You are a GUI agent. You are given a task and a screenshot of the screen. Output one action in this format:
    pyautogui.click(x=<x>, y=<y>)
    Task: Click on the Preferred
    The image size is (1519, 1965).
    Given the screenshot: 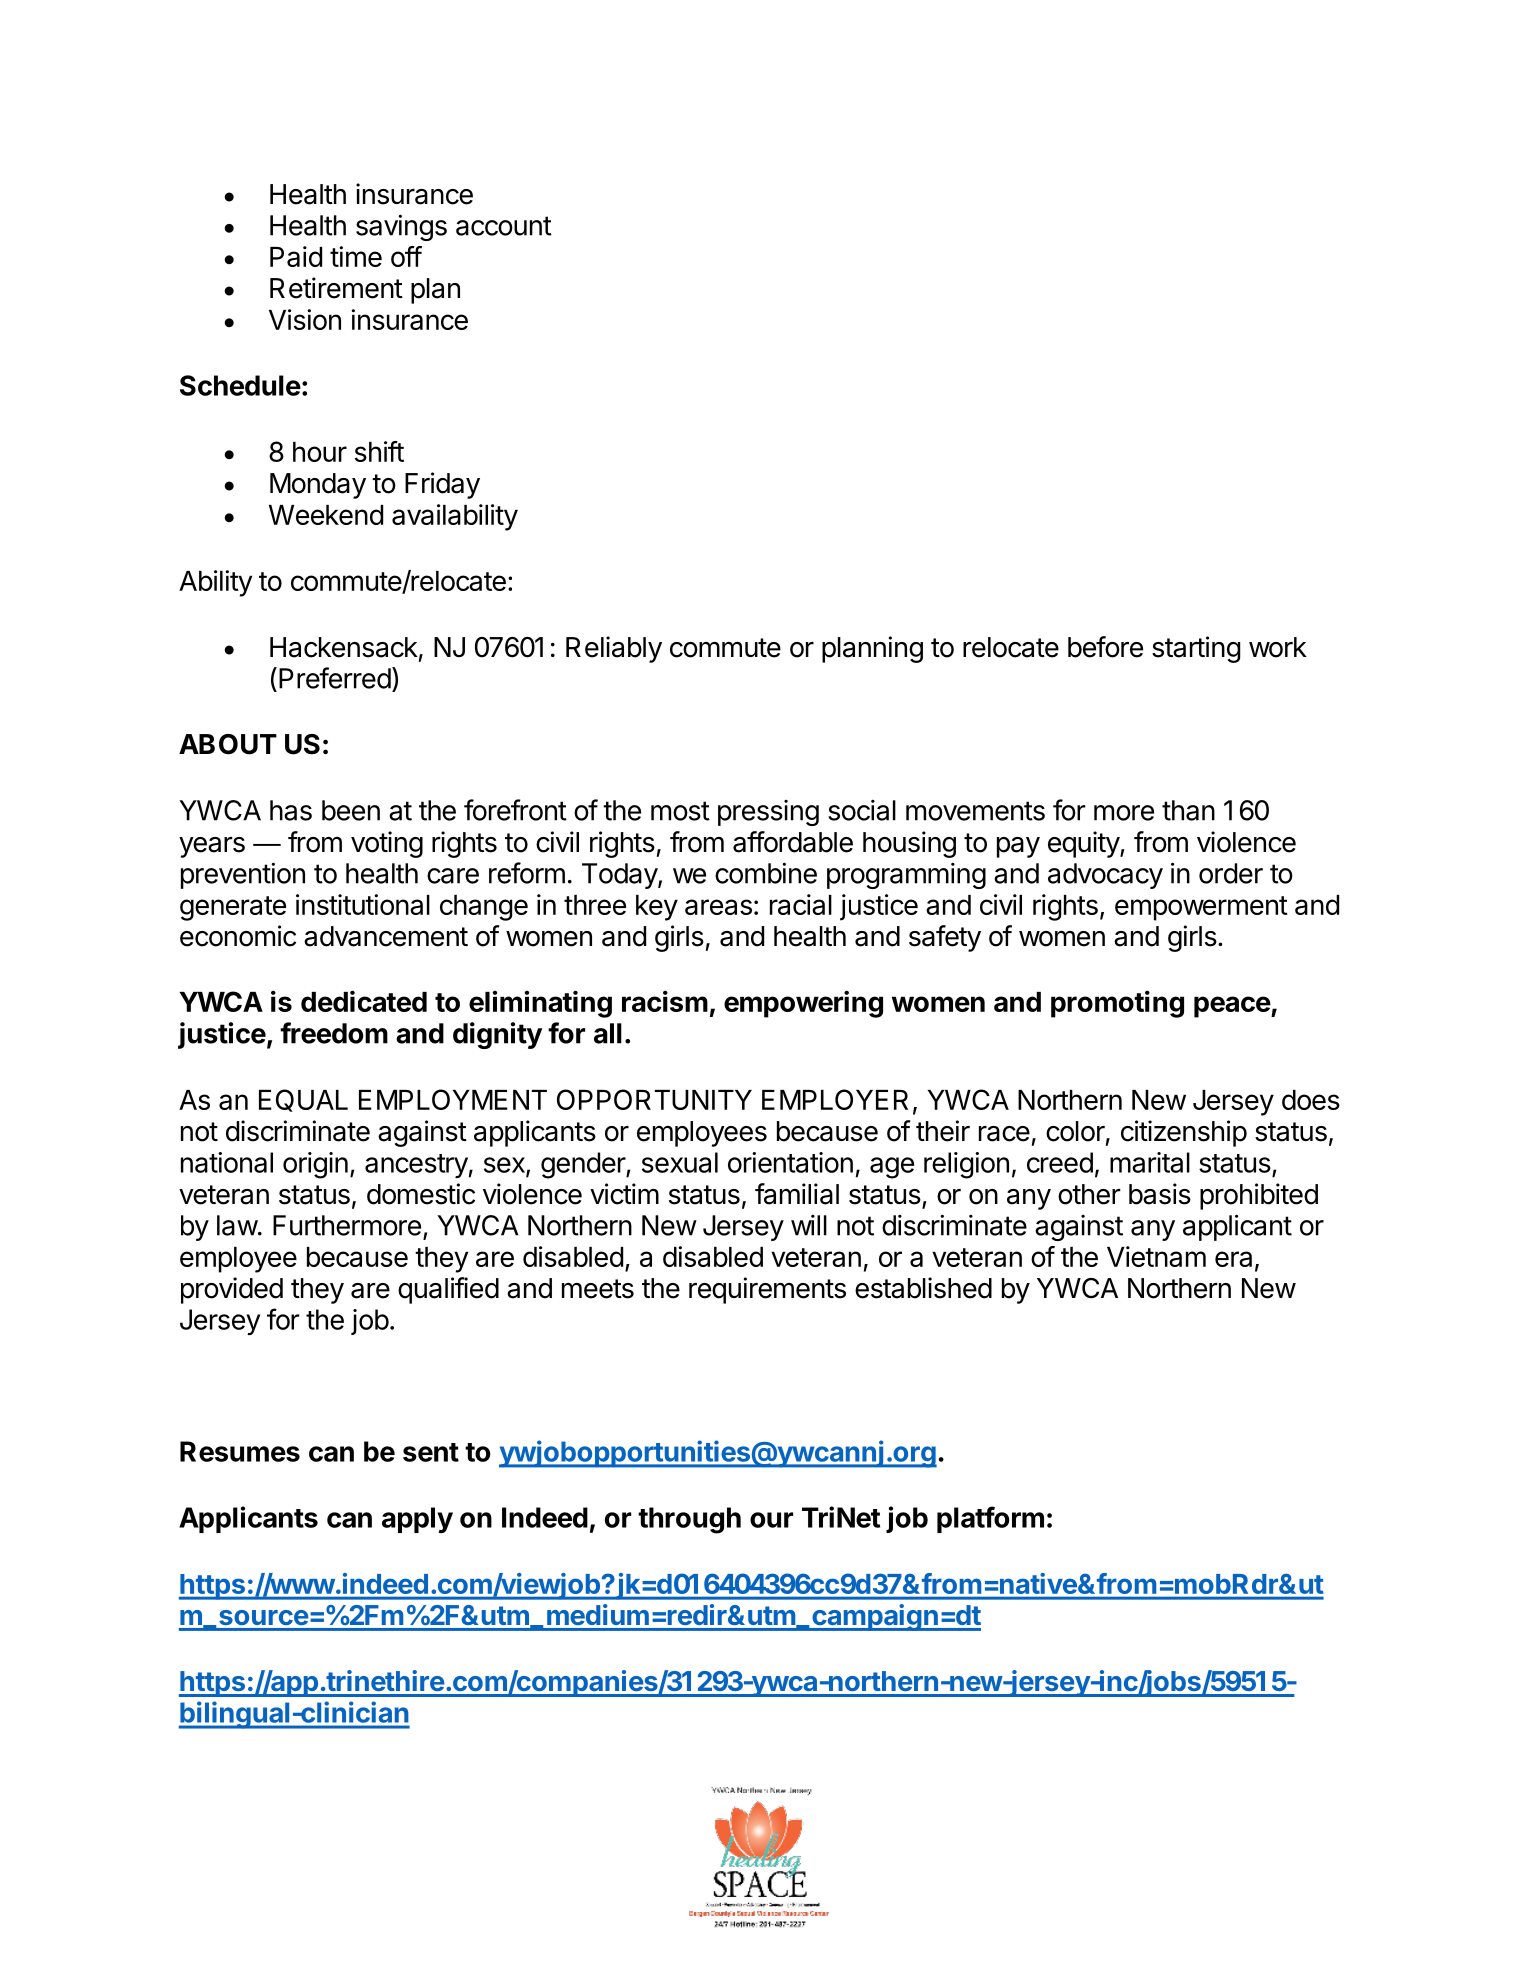 What is the action you would take?
    pyautogui.click(x=335, y=678)
